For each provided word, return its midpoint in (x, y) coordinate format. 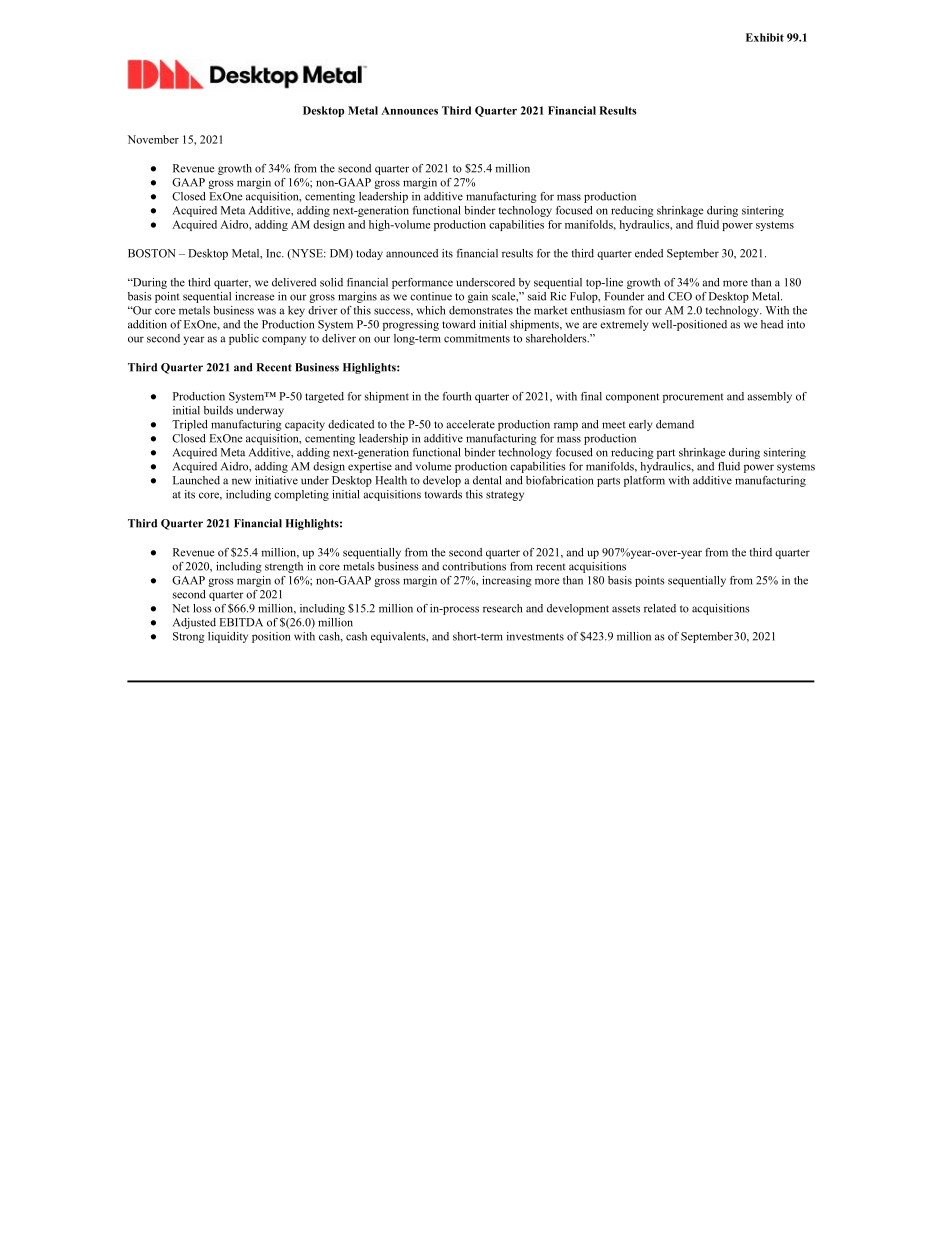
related (660, 608)
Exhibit (765, 37)
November (153, 139)
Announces (409, 110)
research (502, 608)
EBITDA (241, 622)
